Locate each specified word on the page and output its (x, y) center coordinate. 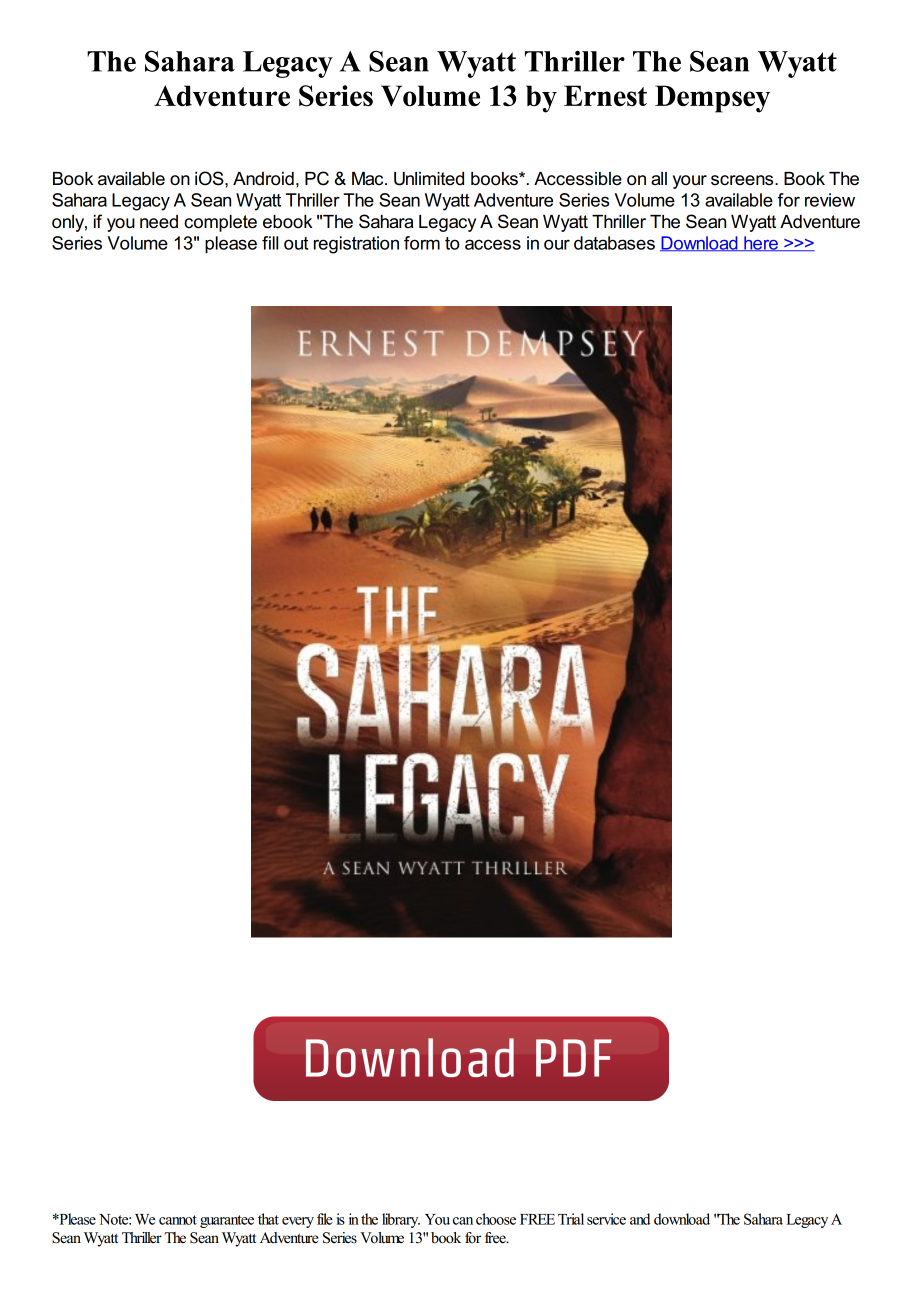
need (159, 222)
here (761, 243)
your (690, 182)
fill (270, 243)
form (422, 243)
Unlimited (429, 179)
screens (743, 180)
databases (614, 243)
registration (356, 245)
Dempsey (712, 99)
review (830, 200)
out (296, 243)
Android (263, 179)
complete (220, 223)
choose (496, 1219)
